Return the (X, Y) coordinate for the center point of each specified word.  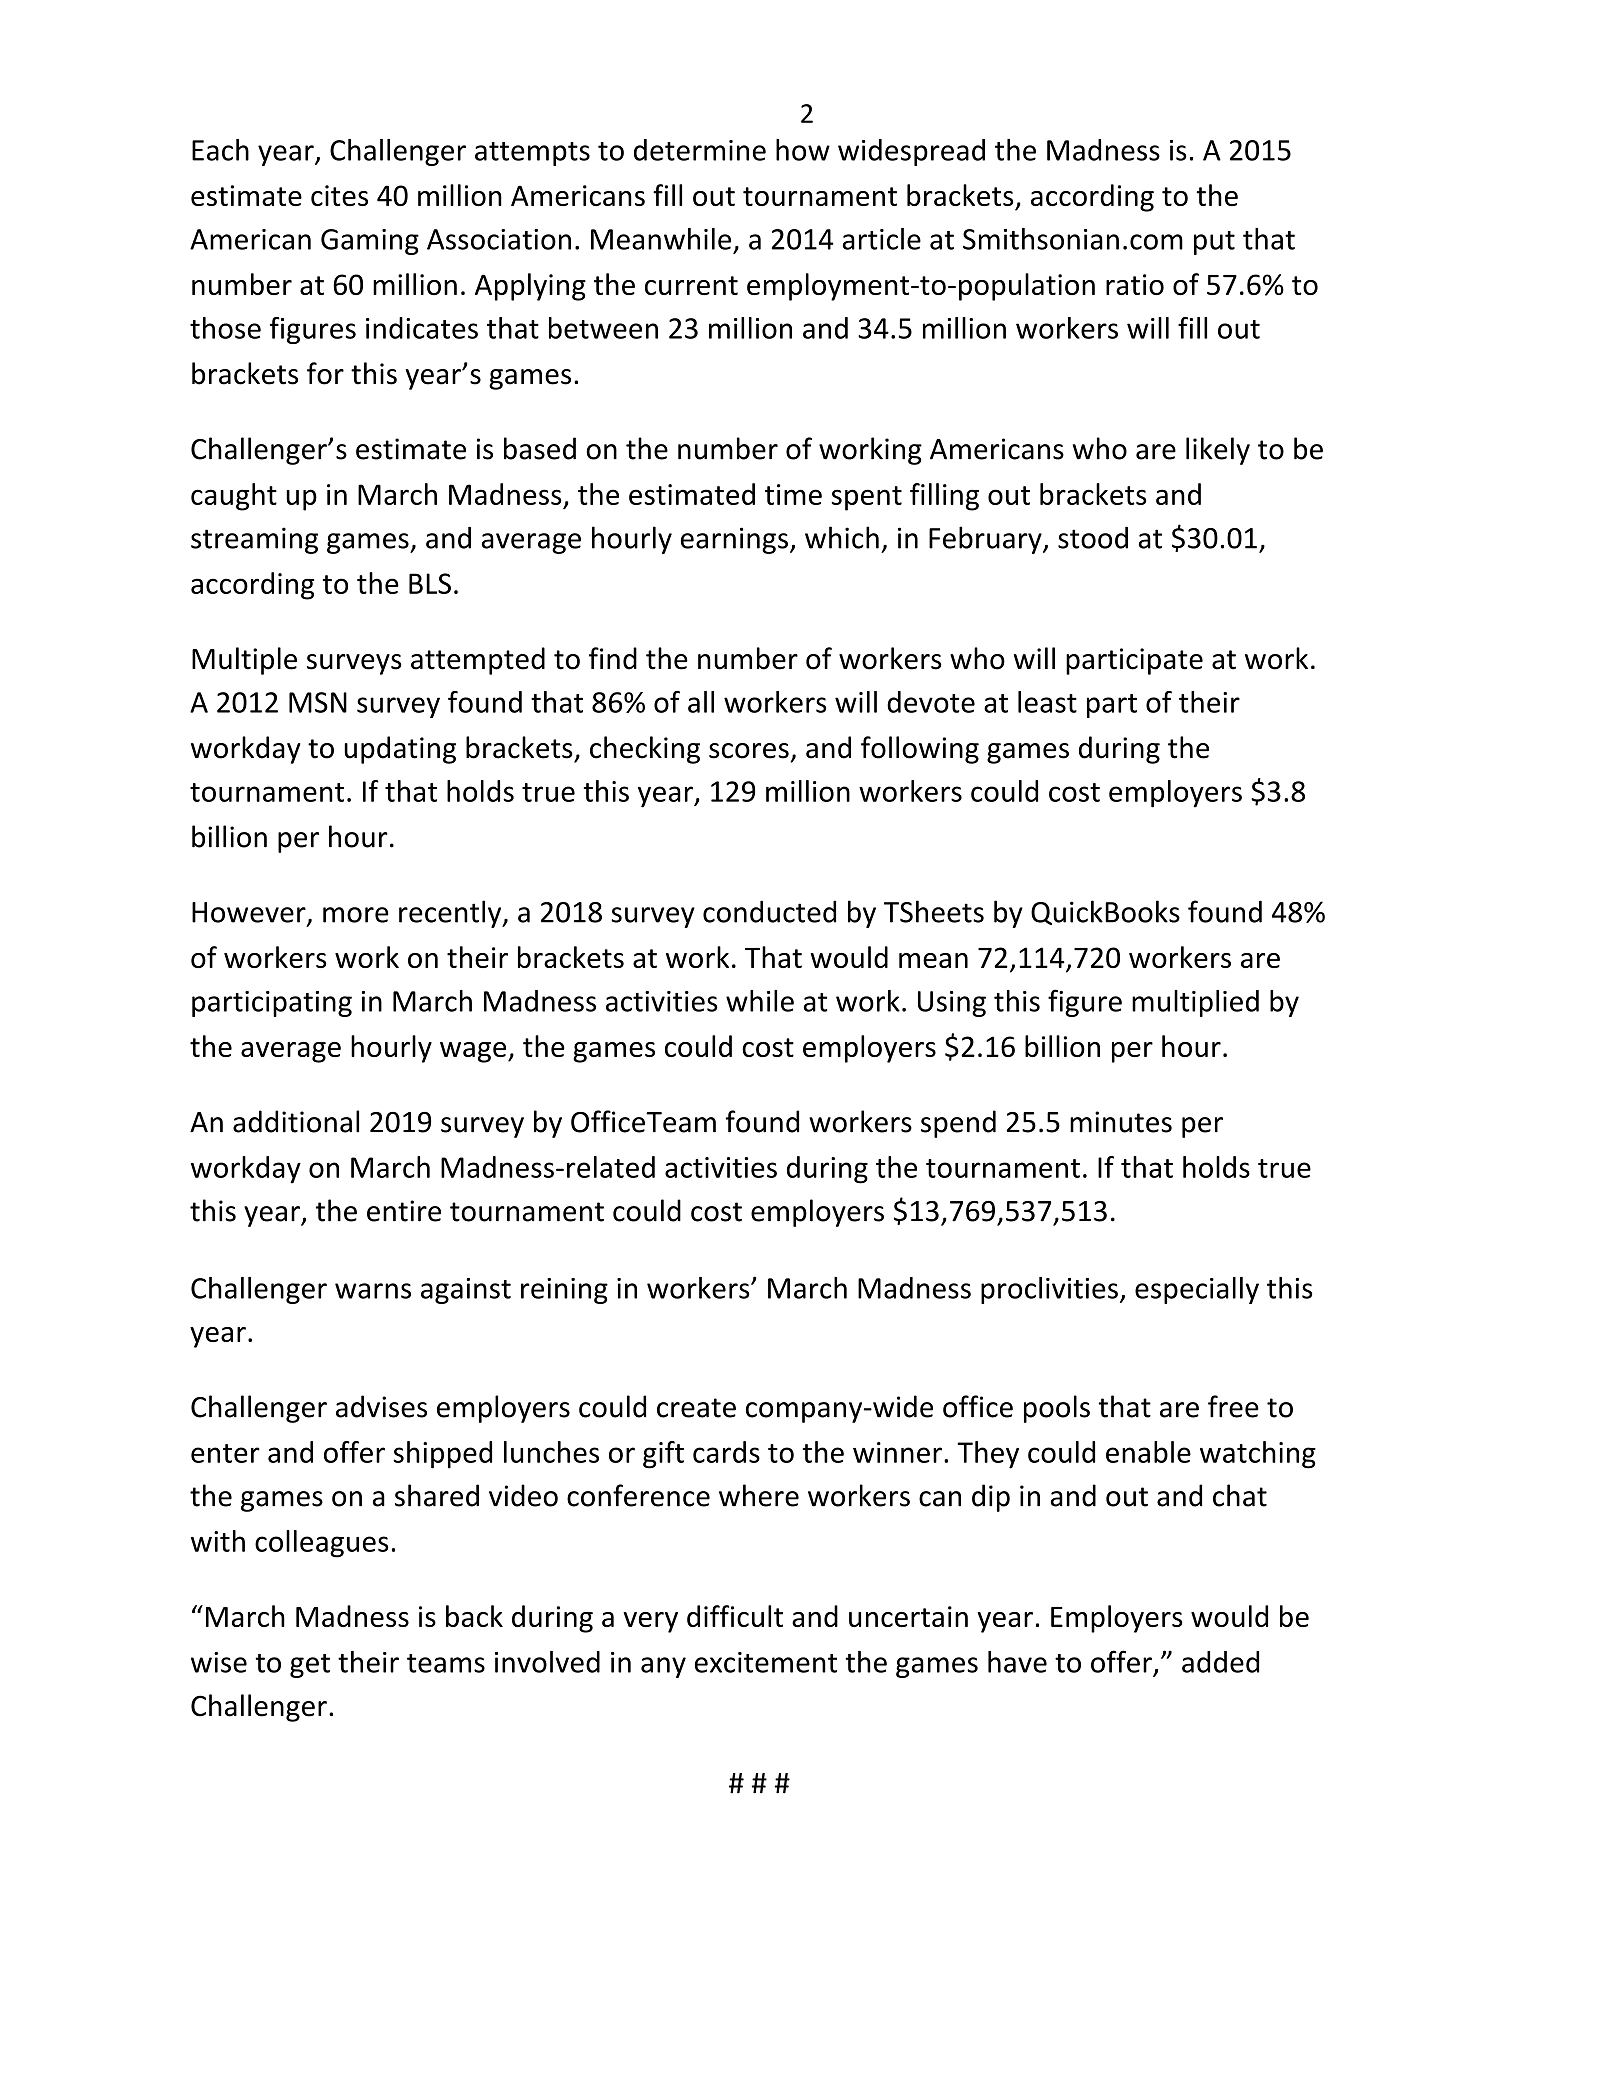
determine (700, 150)
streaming (254, 540)
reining (564, 1291)
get (310, 1666)
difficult (735, 1616)
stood (1093, 537)
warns (373, 1291)
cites (339, 195)
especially (1197, 1290)
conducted (769, 911)
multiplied (1195, 1003)
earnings (734, 540)
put (1214, 243)
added (1220, 1662)
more (356, 915)
